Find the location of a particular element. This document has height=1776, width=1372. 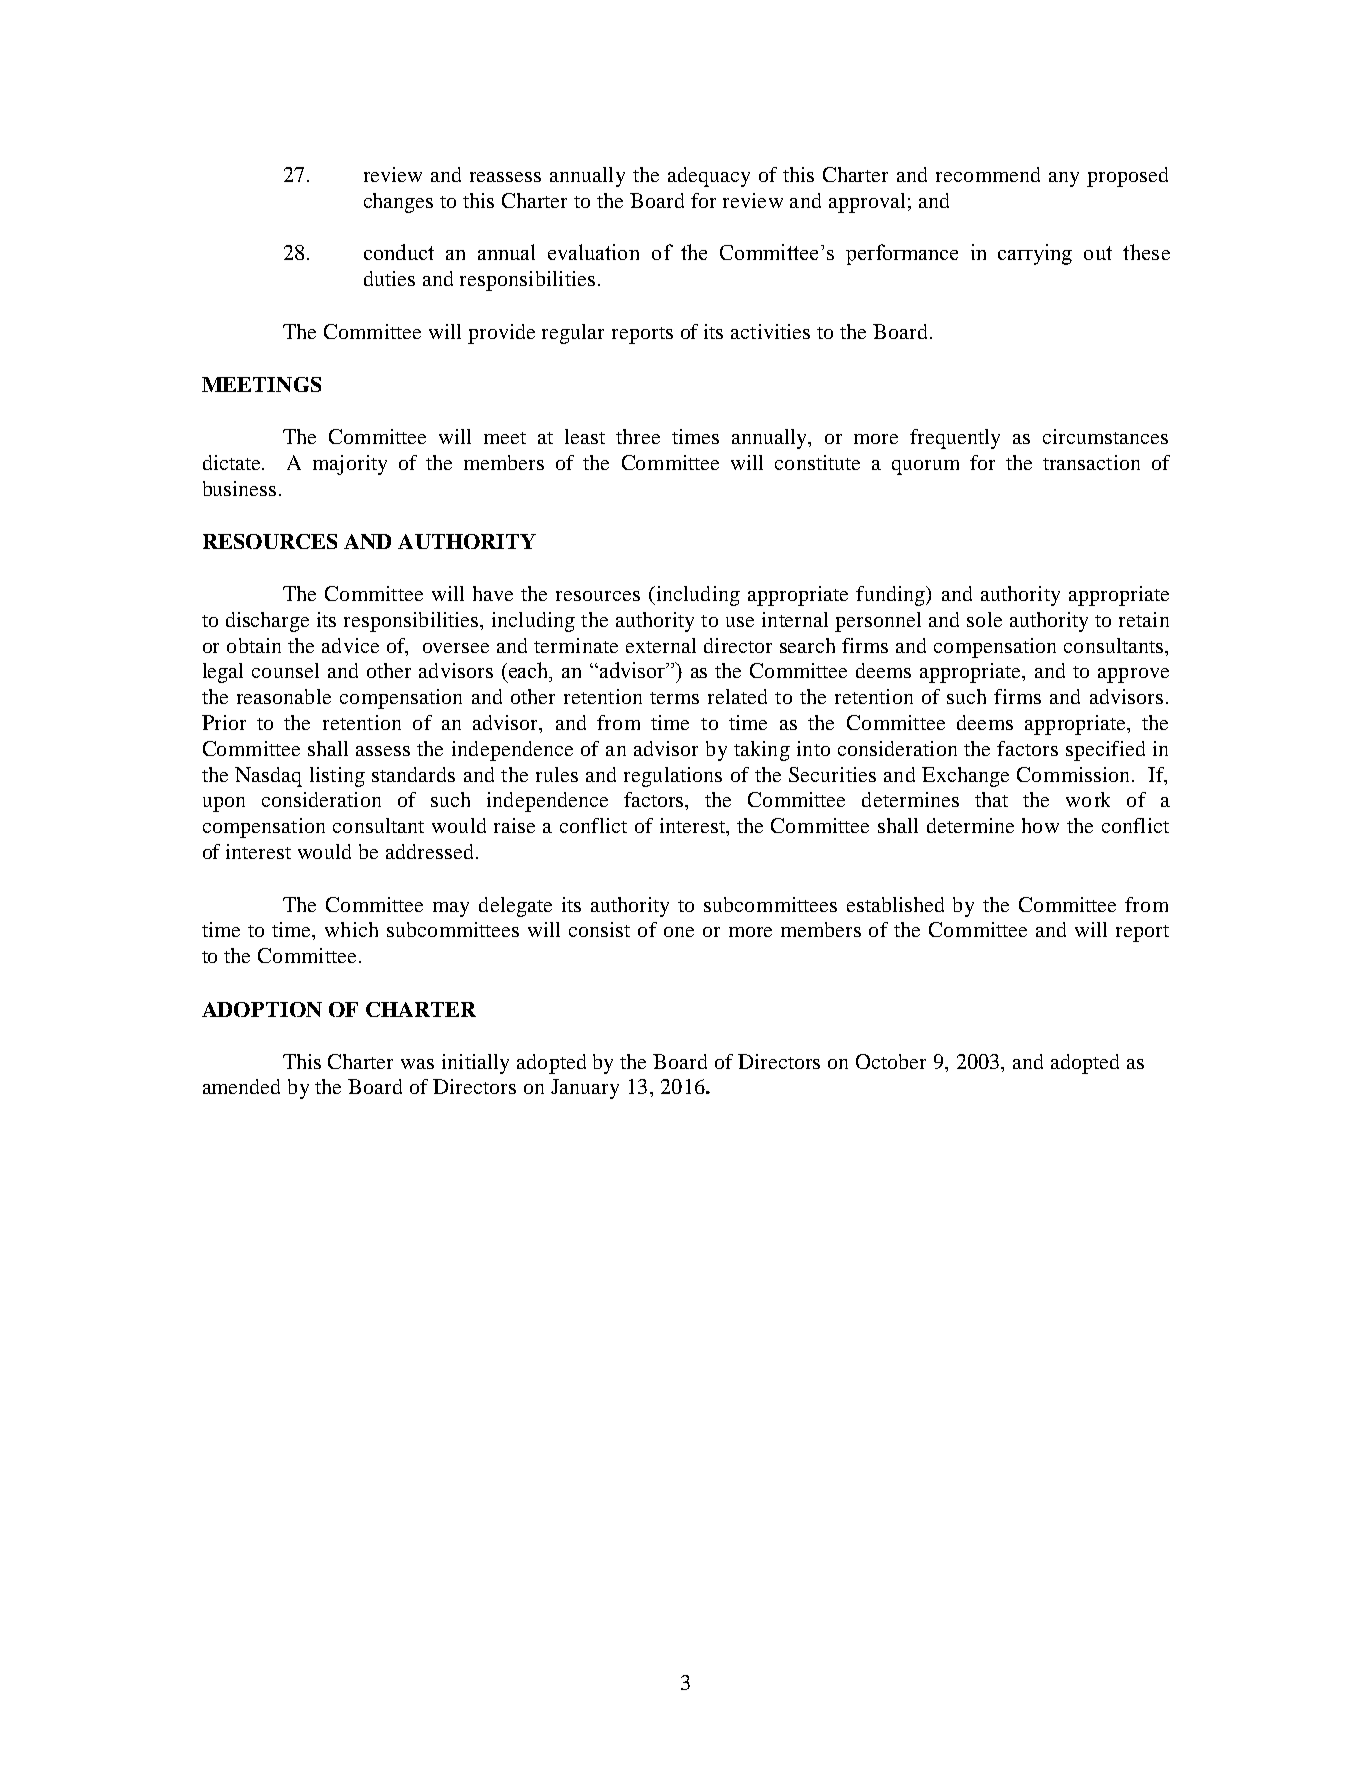

regulations is located at coordinates (673, 777).
